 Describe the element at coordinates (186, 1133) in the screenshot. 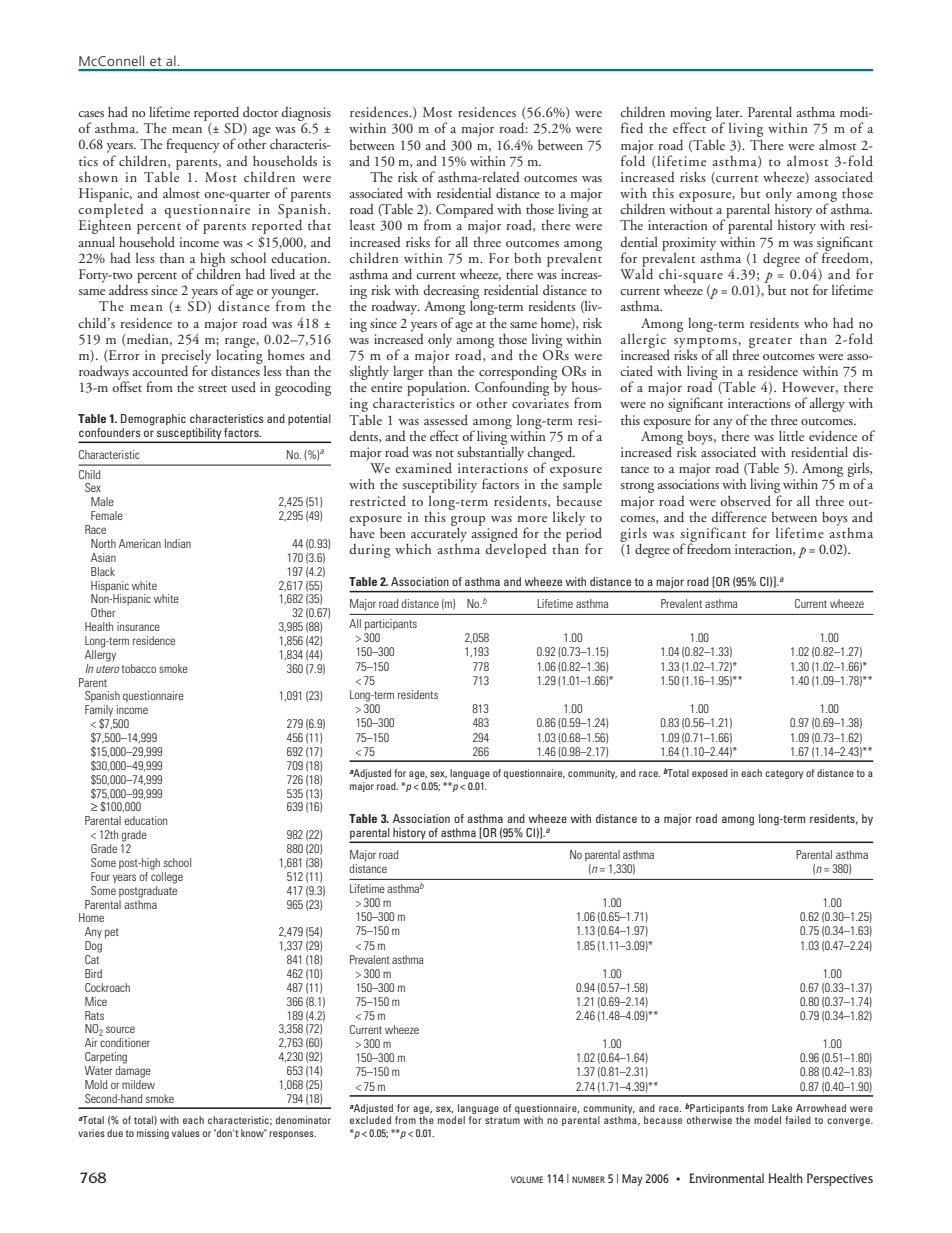

I see `values` at that location.
